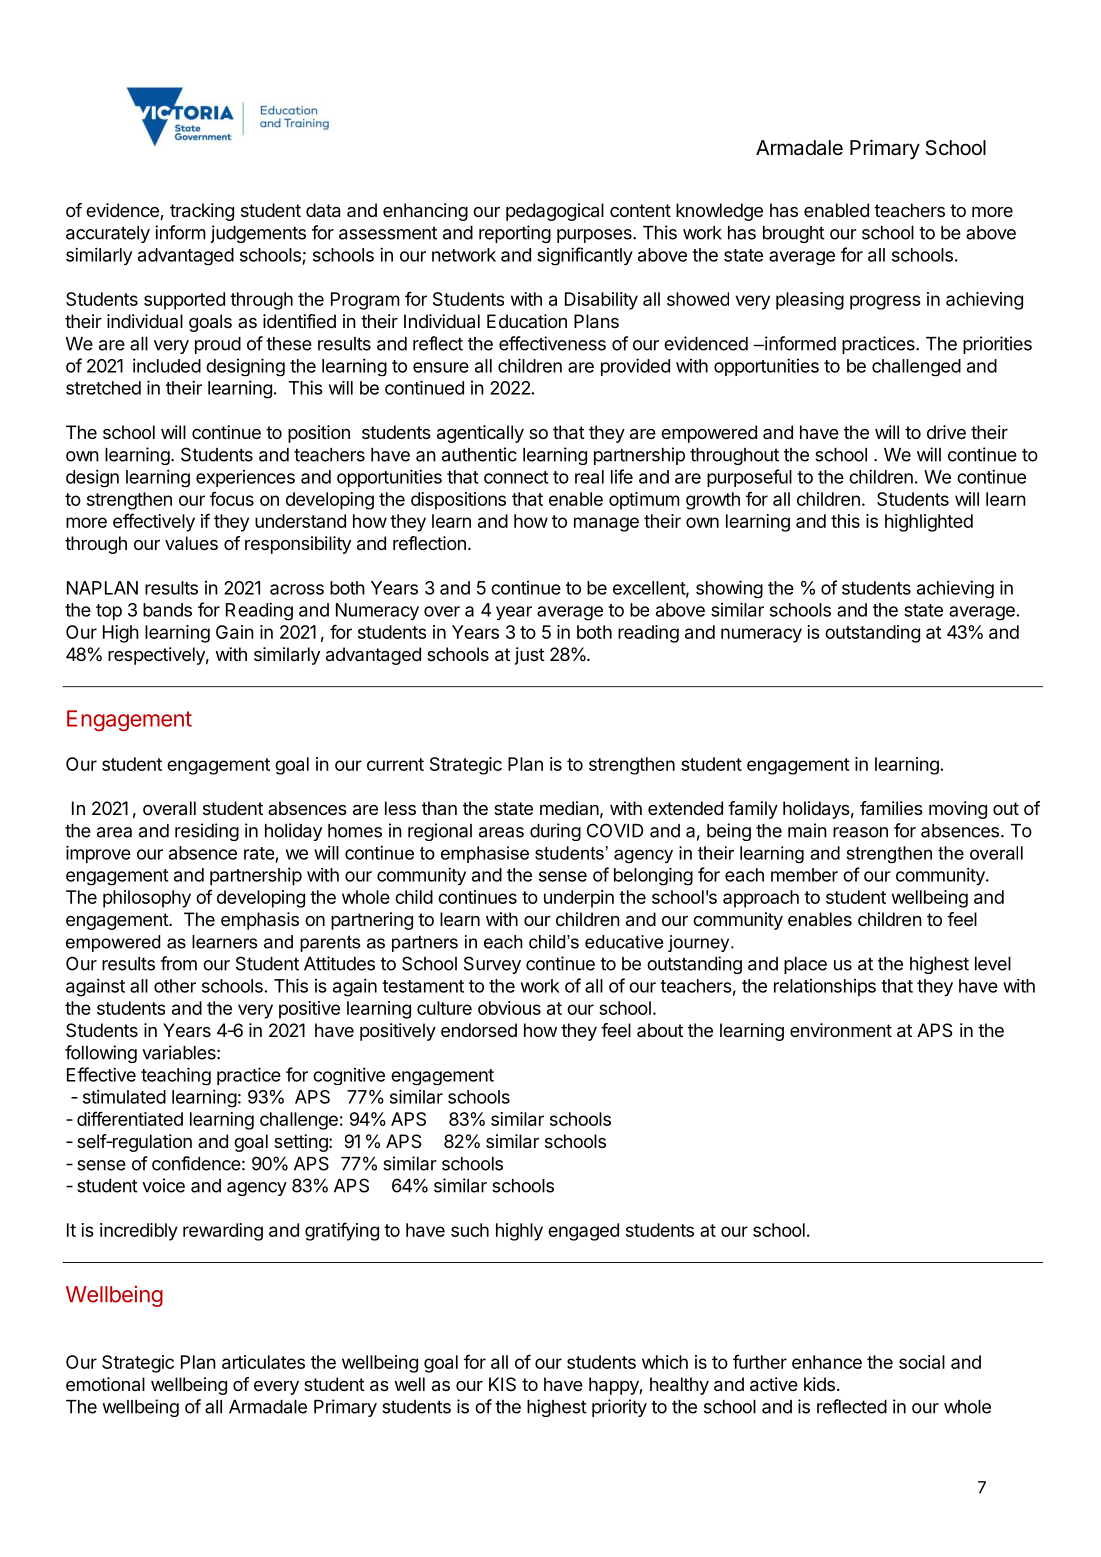 This document has width=1101, height=1557. I want to click on articulates, so click(263, 1362).
